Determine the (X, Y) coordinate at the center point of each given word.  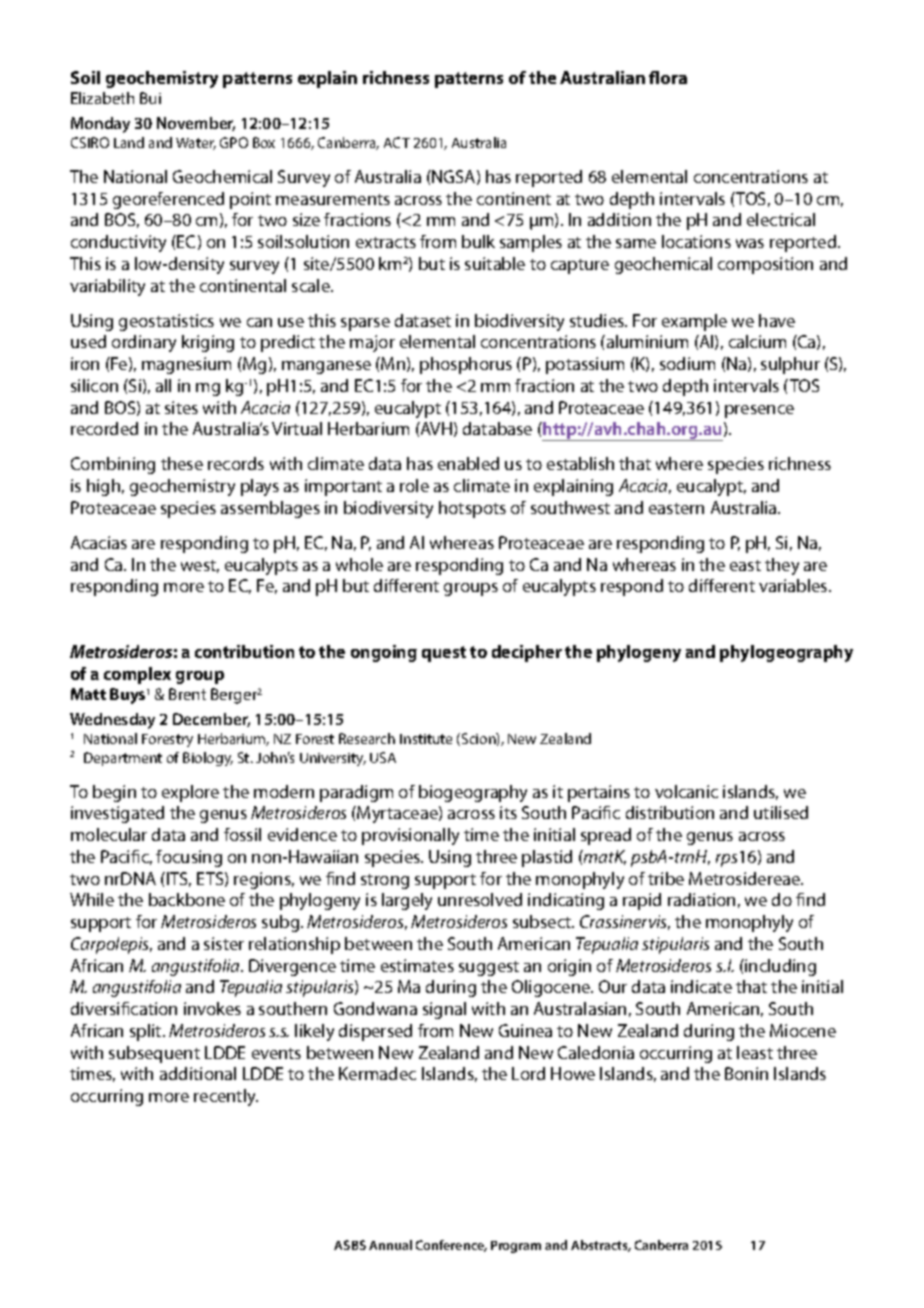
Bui (150, 98)
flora (668, 77)
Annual (390, 1245)
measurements (333, 199)
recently (226, 1097)
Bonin (746, 1073)
